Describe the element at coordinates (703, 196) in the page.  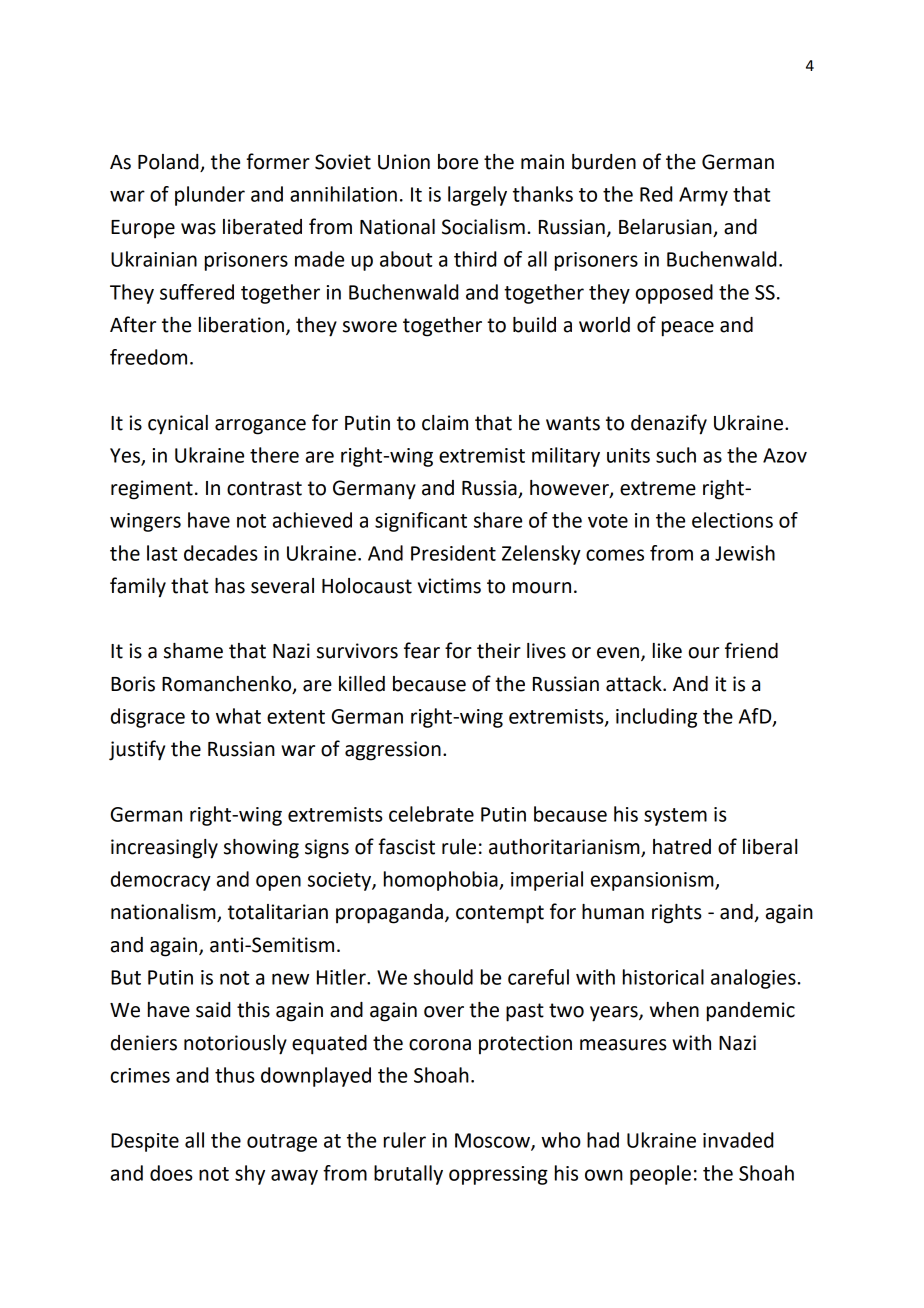
I see `Army` at that location.
